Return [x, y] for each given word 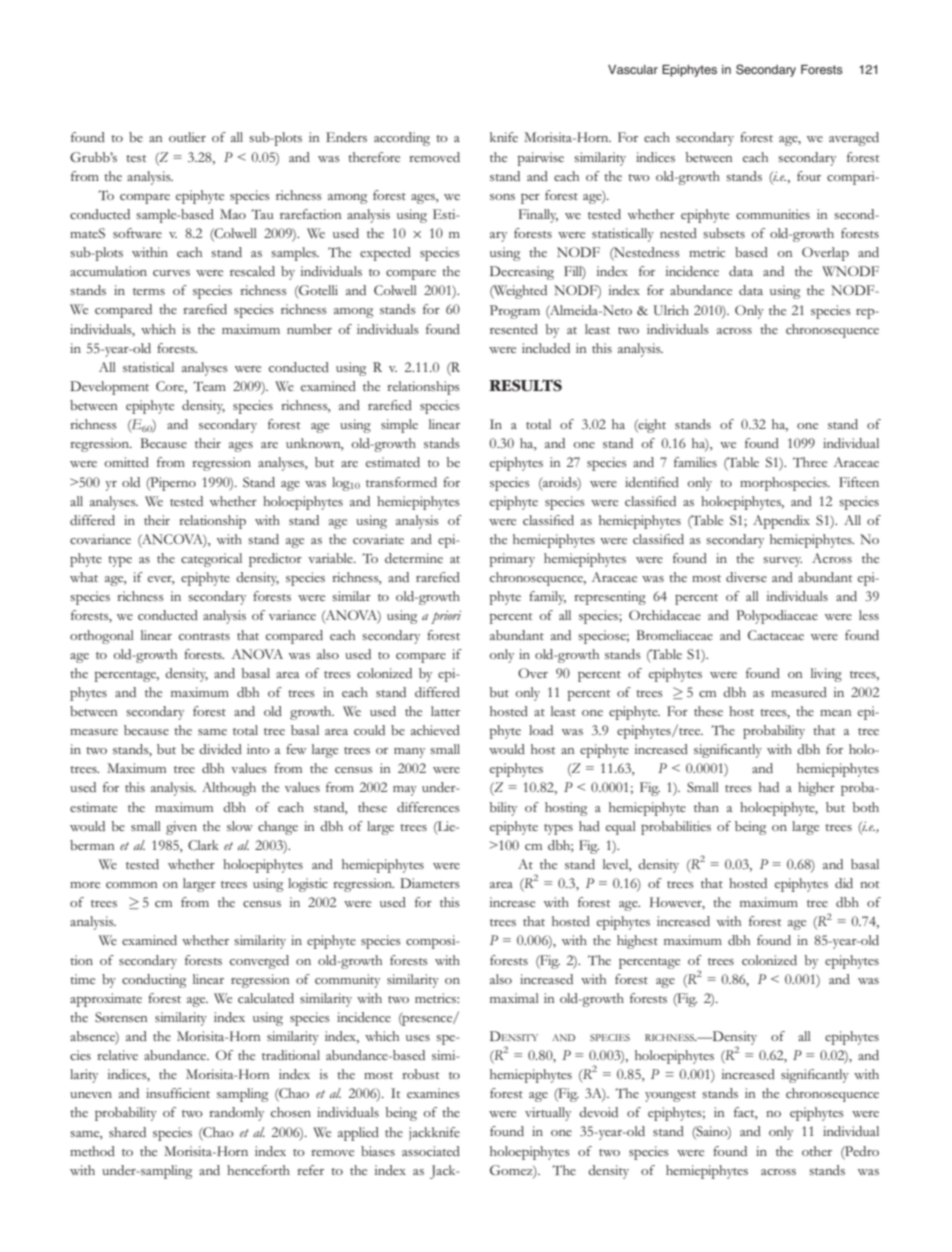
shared [127, 1132]
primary [512, 560]
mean [836, 713]
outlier [187, 137]
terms [149, 291]
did [844, 883]
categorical [211, 560]
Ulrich [671, 310]
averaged [854, 139]
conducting [154, 981]
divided [220, 749]
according [402, 139]
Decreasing [522, 273]
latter [445, 711]
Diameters [430, 883]
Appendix [781, 522]
